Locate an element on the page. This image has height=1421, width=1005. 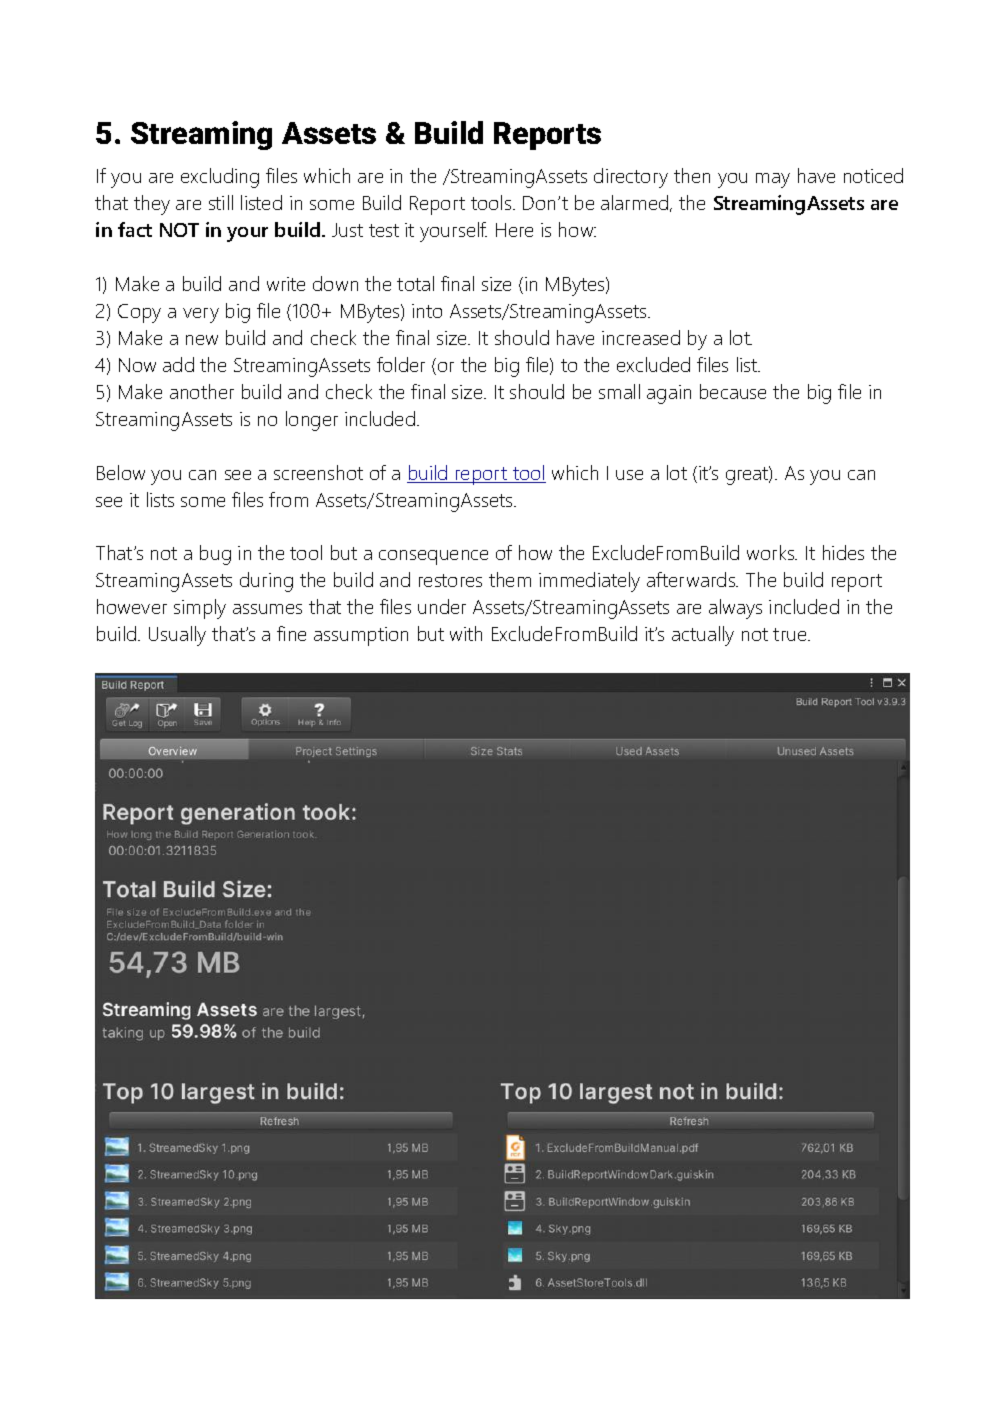
simply is located at coordinates (200, 609).
